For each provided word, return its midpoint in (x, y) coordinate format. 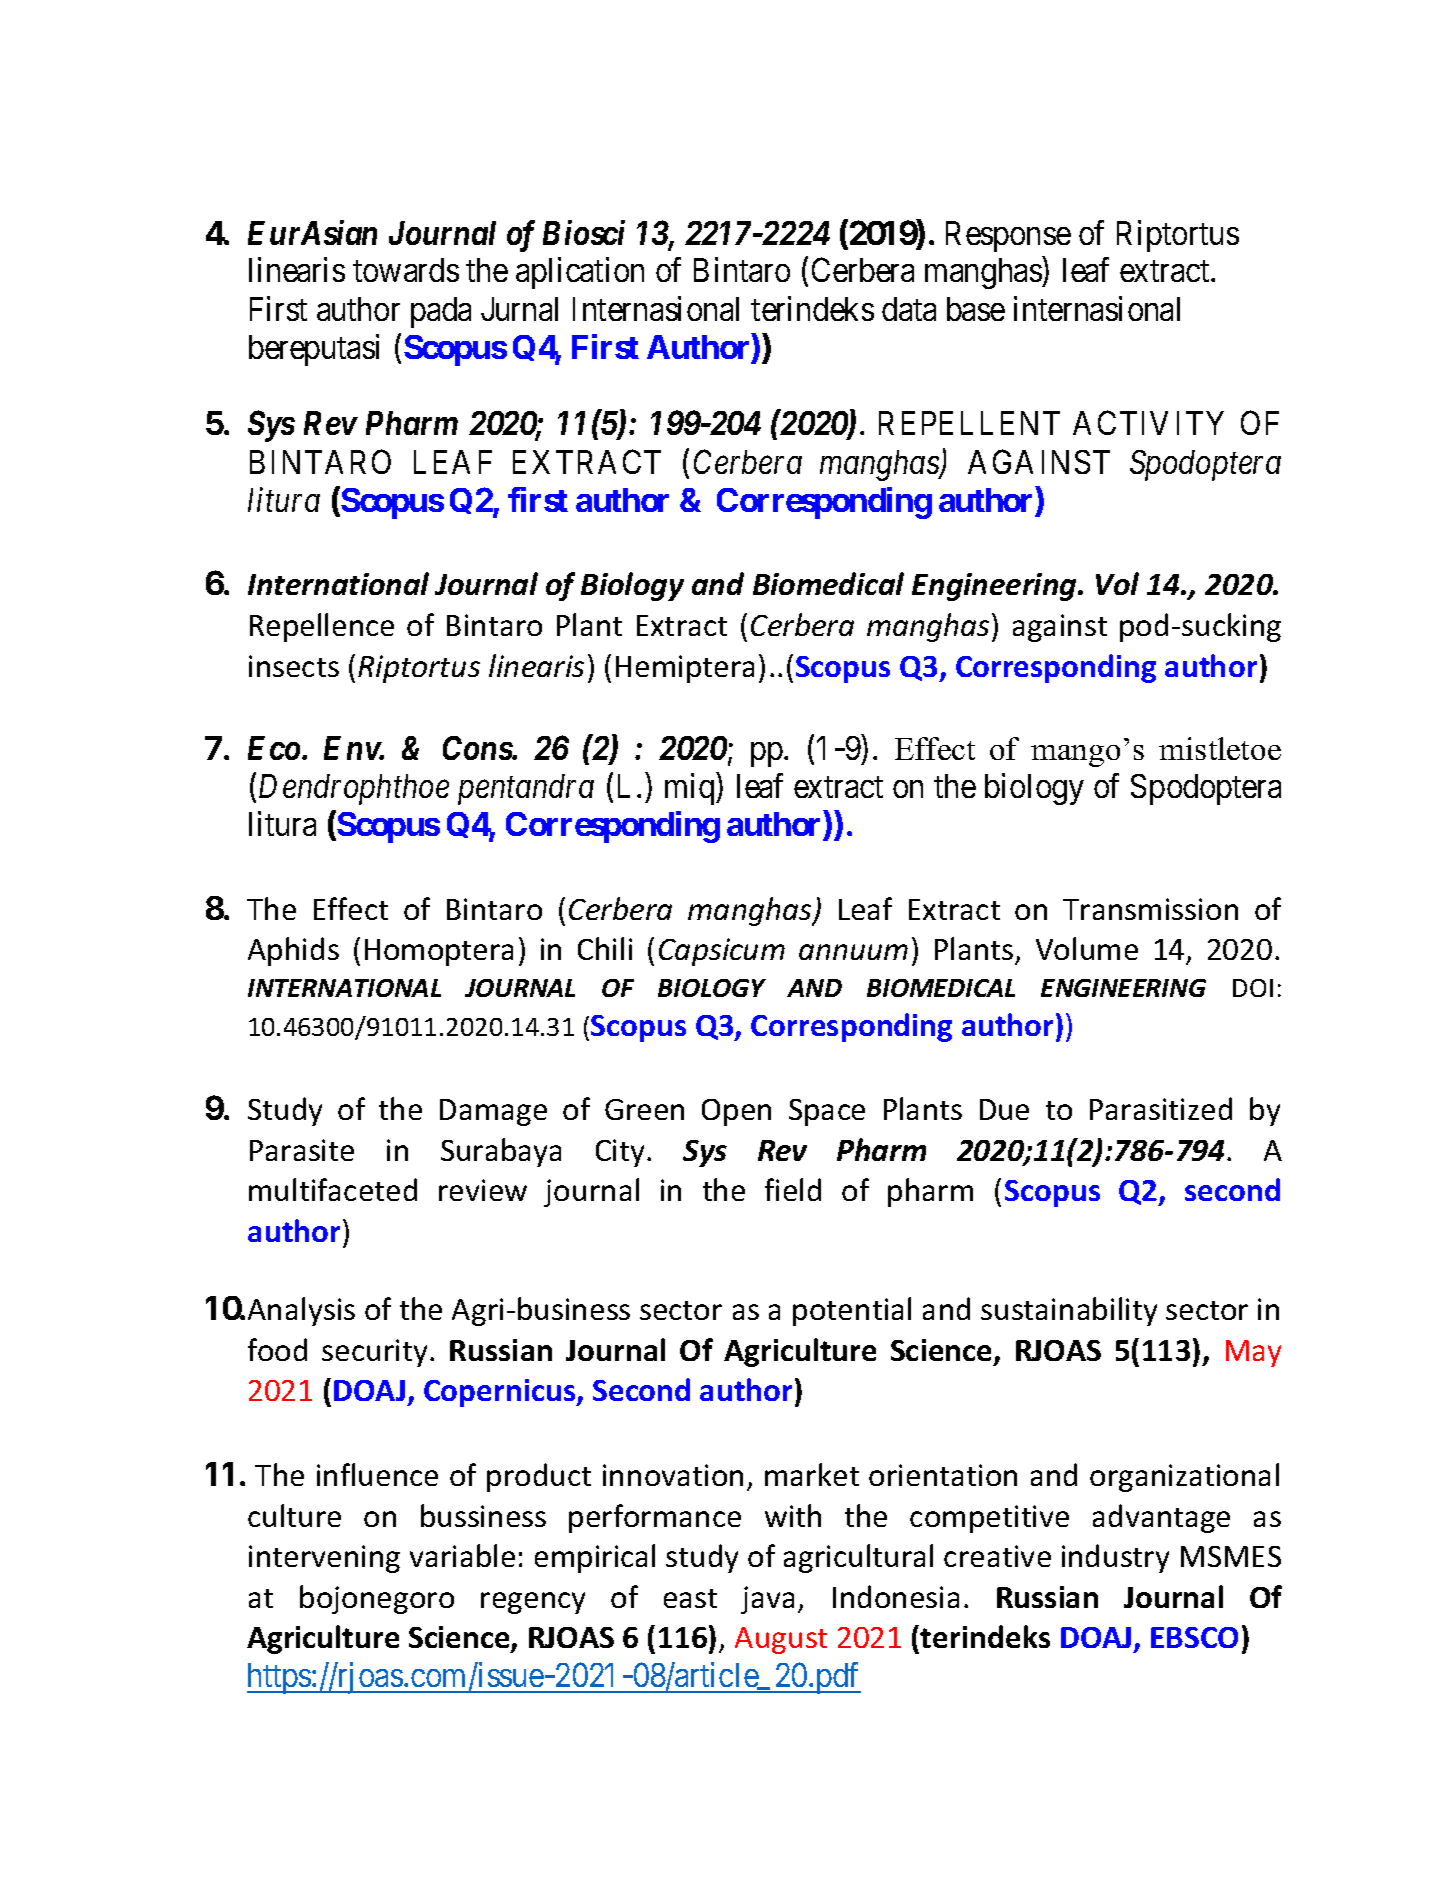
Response (1008, 236)
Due (1004, 1109)
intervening (324, 1559)
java (767, 1600)
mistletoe (1220, 748)
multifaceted (333, 1189)
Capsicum (722, 952)
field (793, 1189)
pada (441, 312)
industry (1115, 1558)
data (909, 309)
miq (691, 789)
